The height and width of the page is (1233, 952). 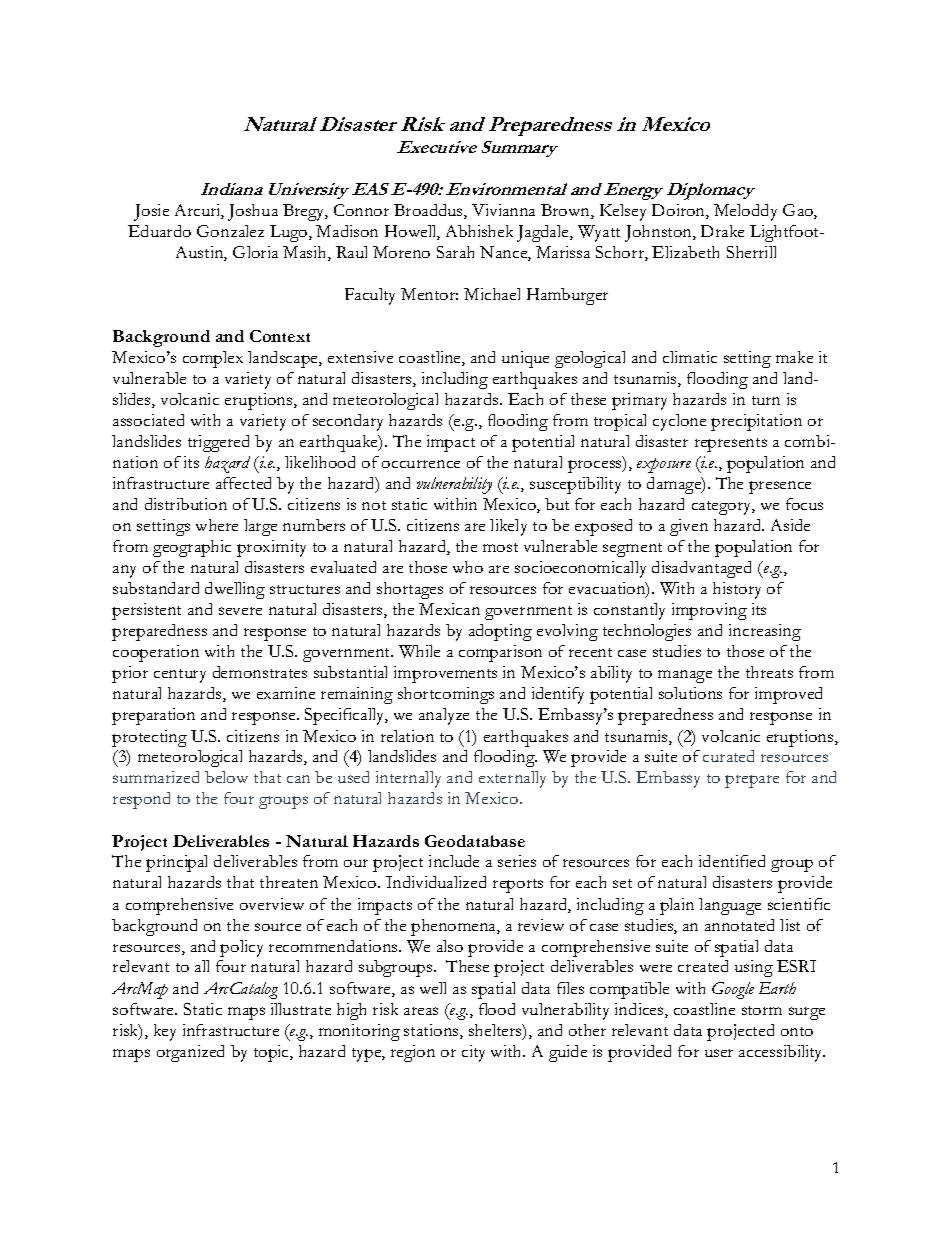 What do you see at coordinates (165, 1032) in the page?
I see `key` at bounding box center [165, 1032].
